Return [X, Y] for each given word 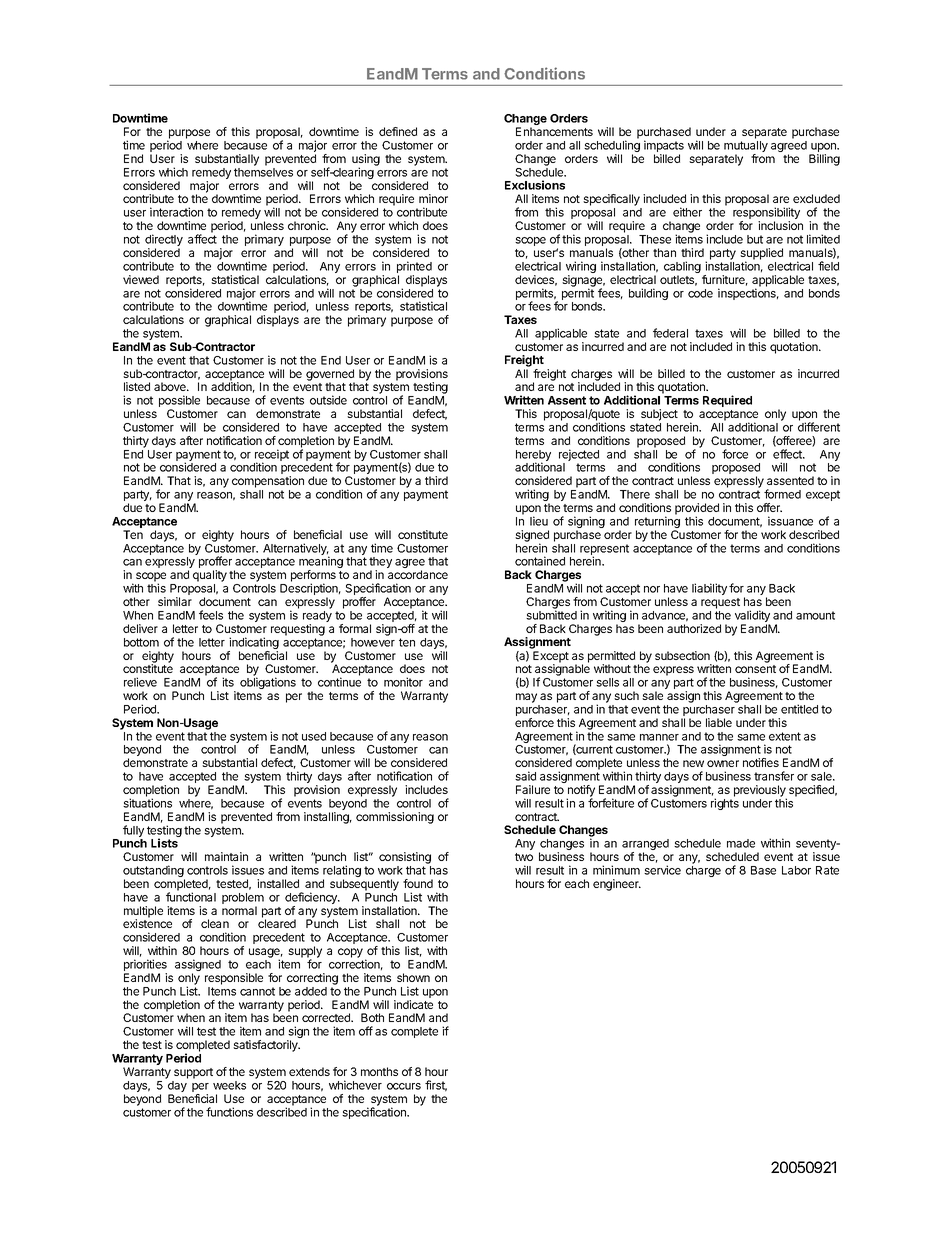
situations [147, 803]
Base [763, 870]
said [525, 776]
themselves [263, 172]
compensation [268, 482]
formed [782, 494]
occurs [404, 1086]
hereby [533, 457]
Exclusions [535, 185]
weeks [229, 1085]
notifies [761, 762]
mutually [746, 148]
